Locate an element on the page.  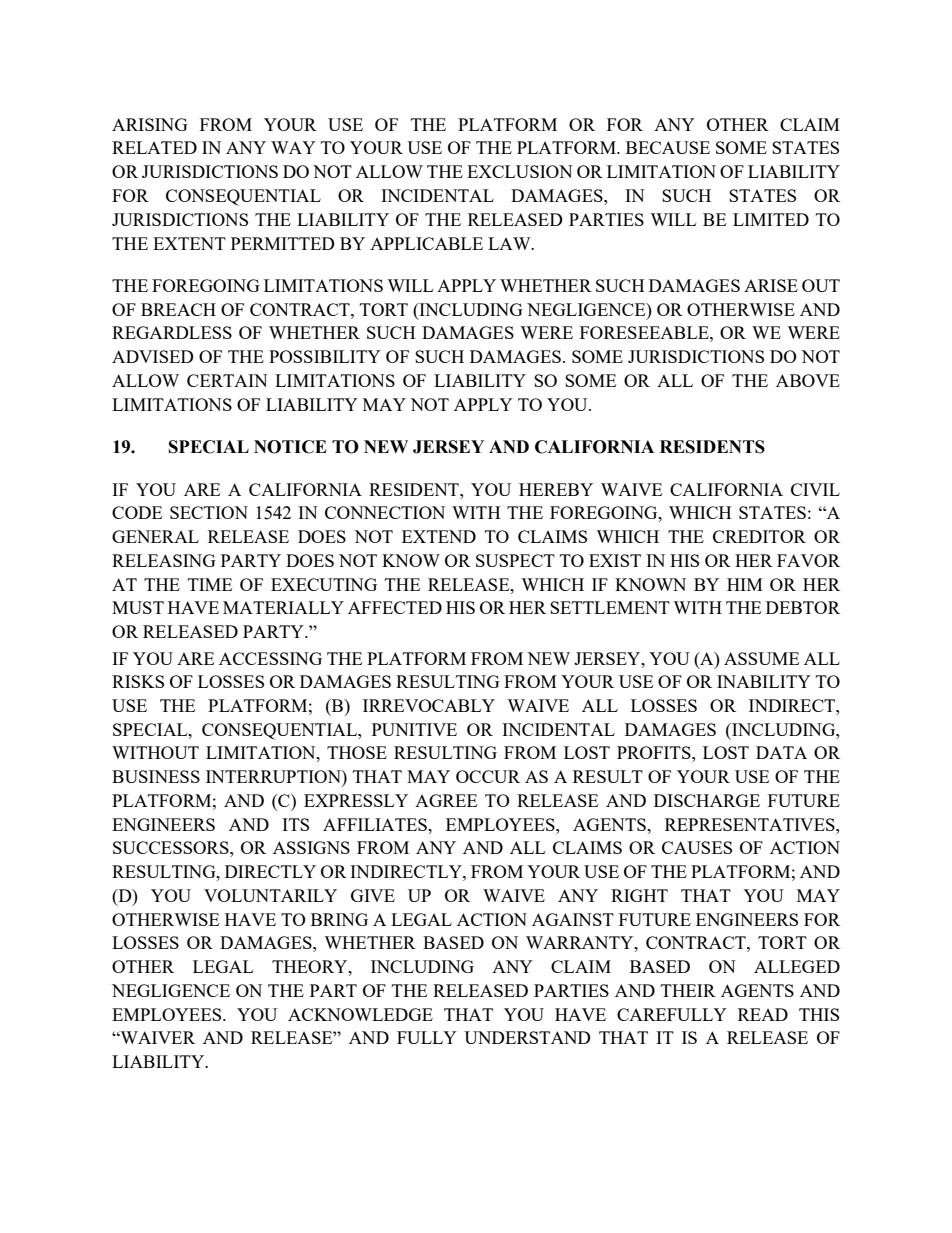
BECAUSE is located at coordinates (668, 147).
